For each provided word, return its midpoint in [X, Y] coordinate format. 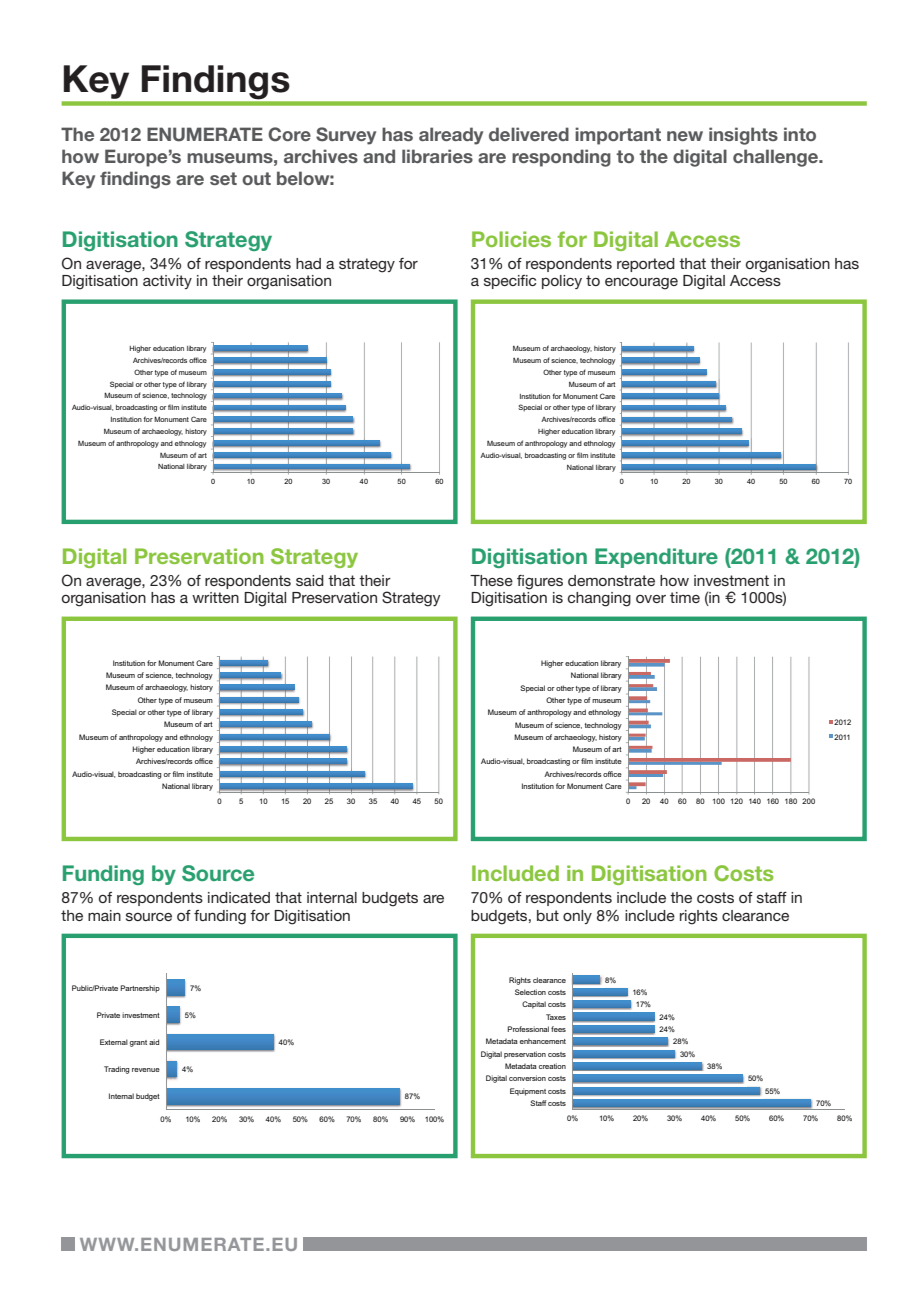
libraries [437, 156]
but [548, 915]
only [577, 917]
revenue [146, 1070]
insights [743, 136]
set [223, 178]
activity [167, 282]
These [491, 580]
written [215, 597]
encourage [641, 284]
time [685, 597]
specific [510, 282]
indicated [239, 897]
